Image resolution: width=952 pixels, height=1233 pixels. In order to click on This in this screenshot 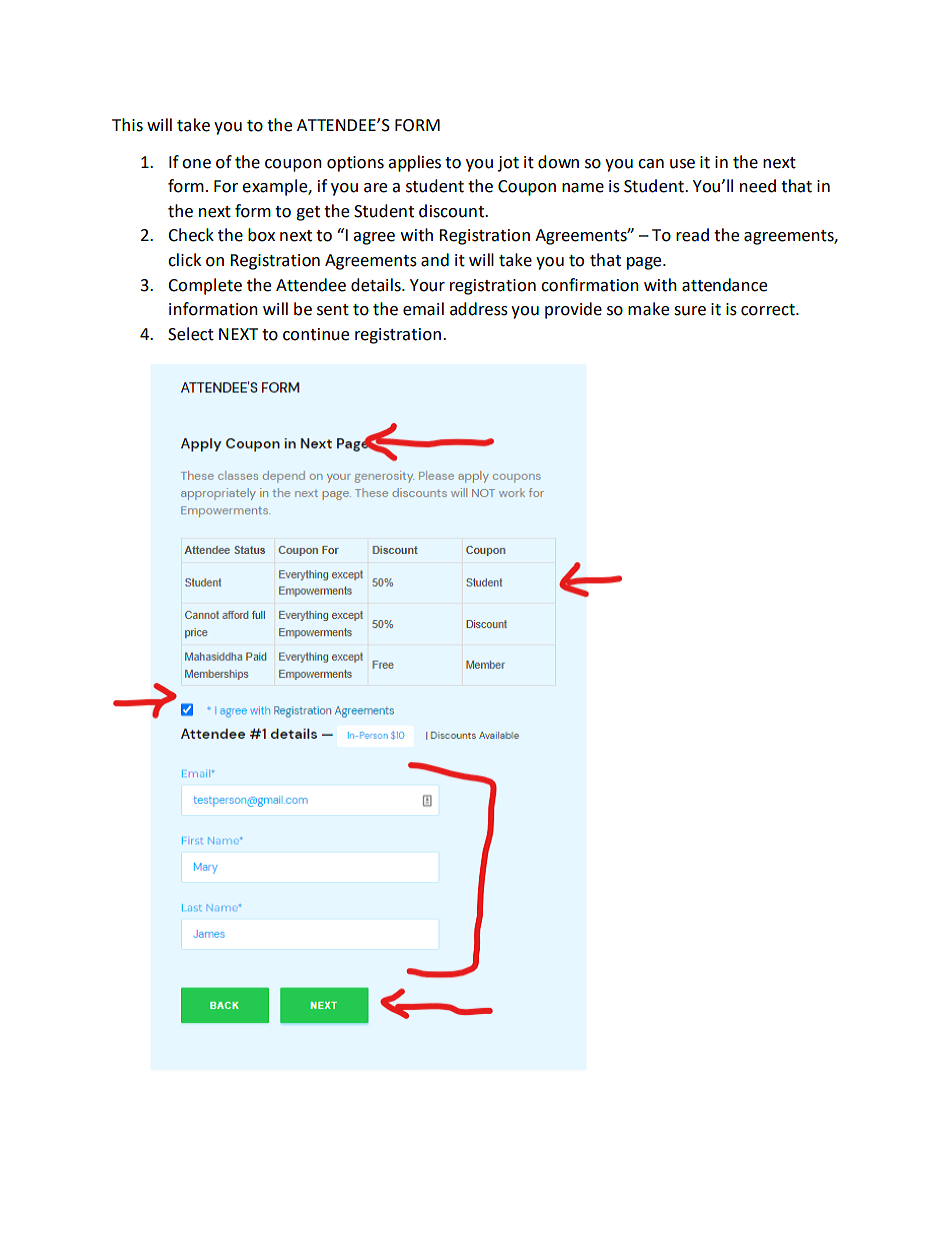, I will do `click(127, 125)`.
